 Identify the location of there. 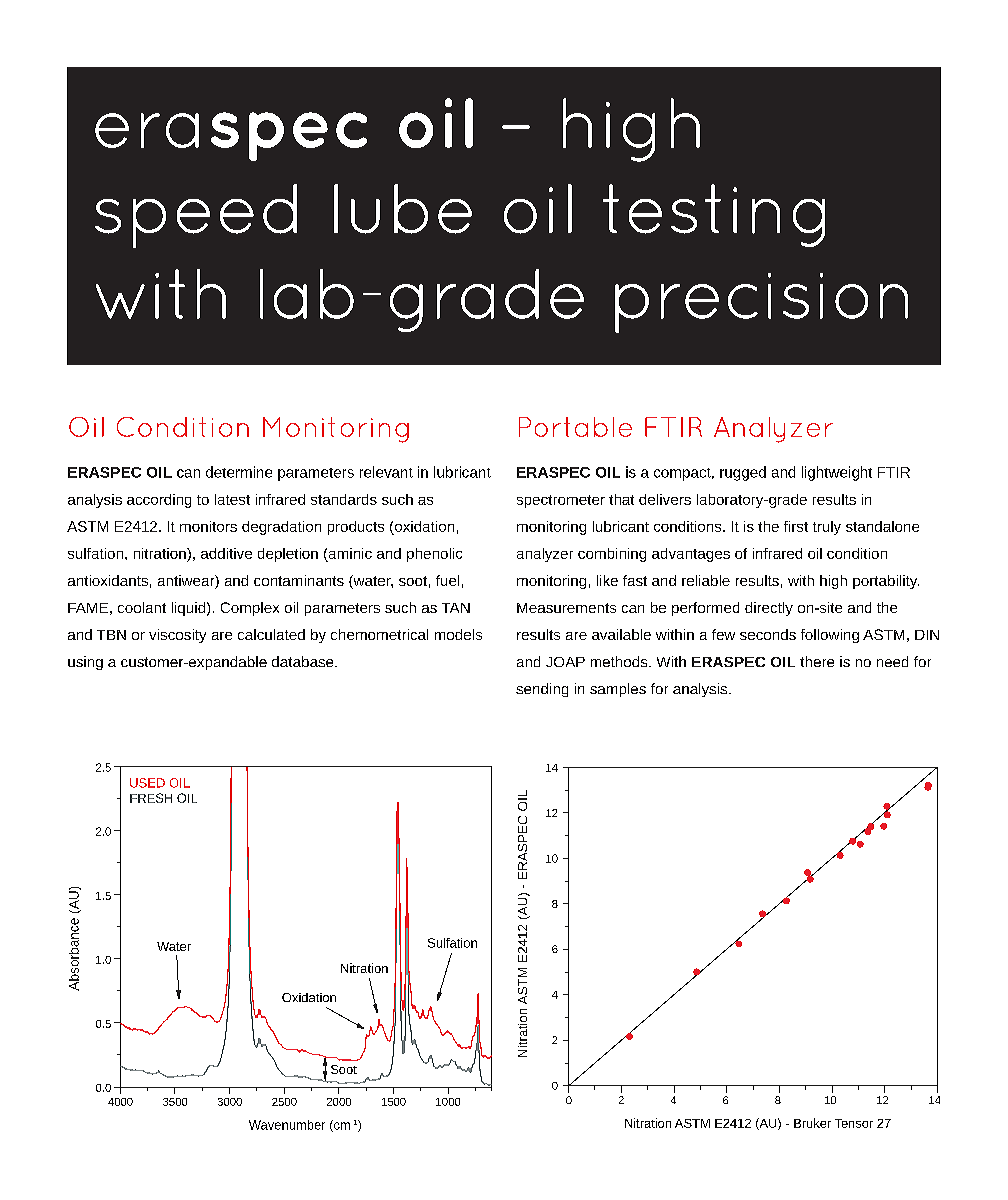
(817, 661).
